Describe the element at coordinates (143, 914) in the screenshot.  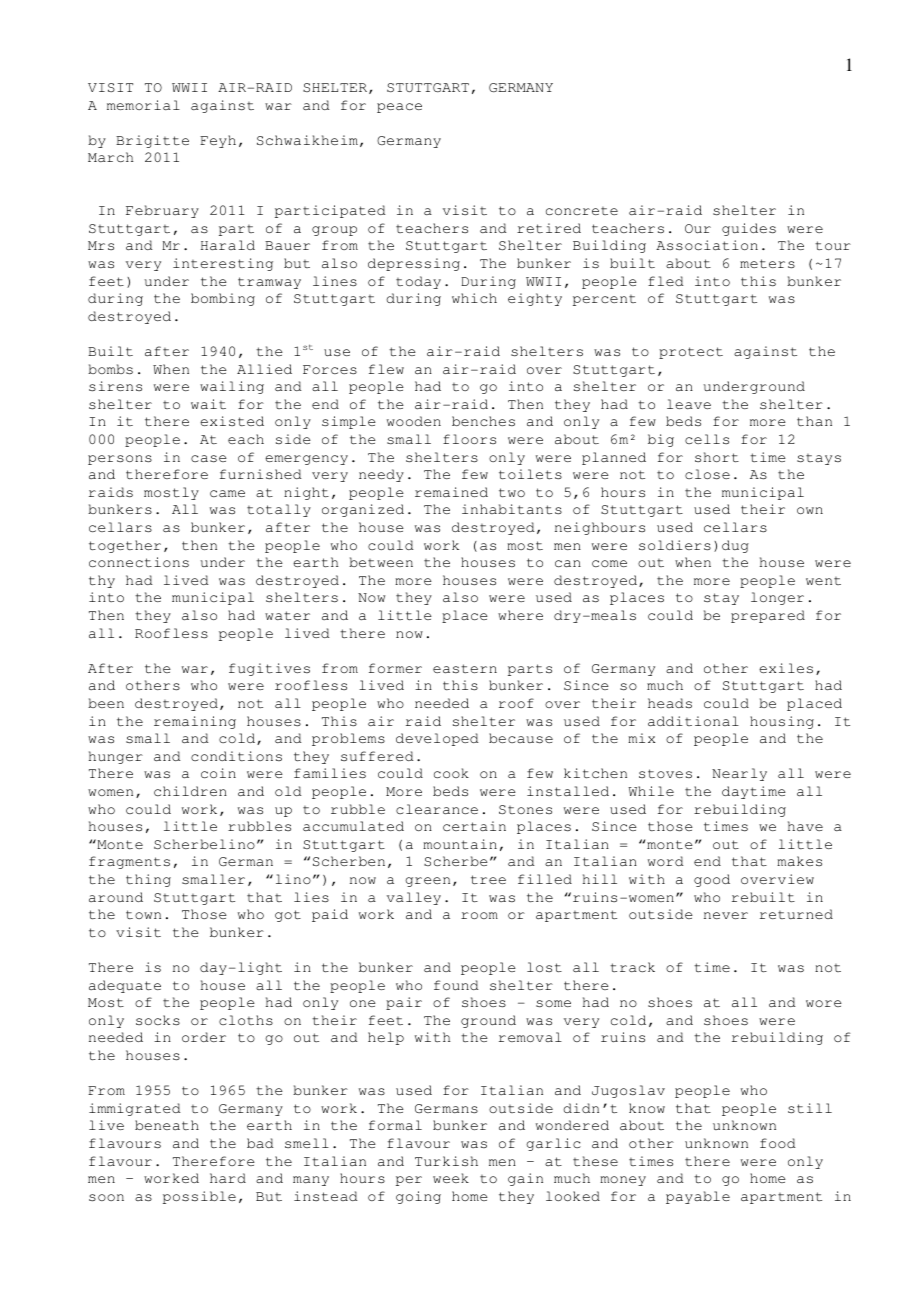
I see `town` at that location.
